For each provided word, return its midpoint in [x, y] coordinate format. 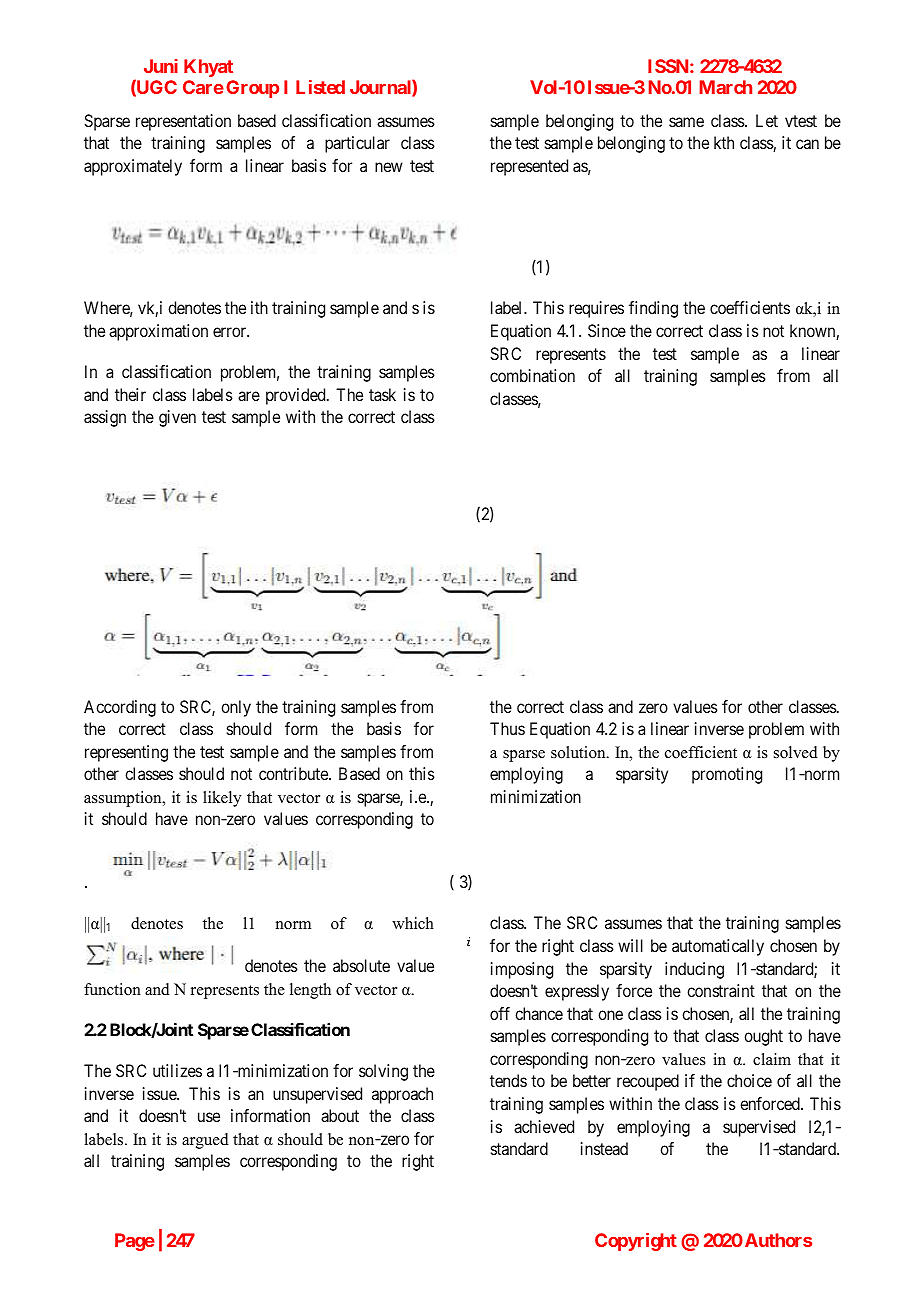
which [413, 923]
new [389, 167]
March [726, 87]
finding [653, 309]
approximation [158, 332]
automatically [718, 947]
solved [796, 752]
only [236, 708]
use [209, 1117]
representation [183, 122]
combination [532, 375]
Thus [507, 728]
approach [402, 1095]
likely [222, 799]
